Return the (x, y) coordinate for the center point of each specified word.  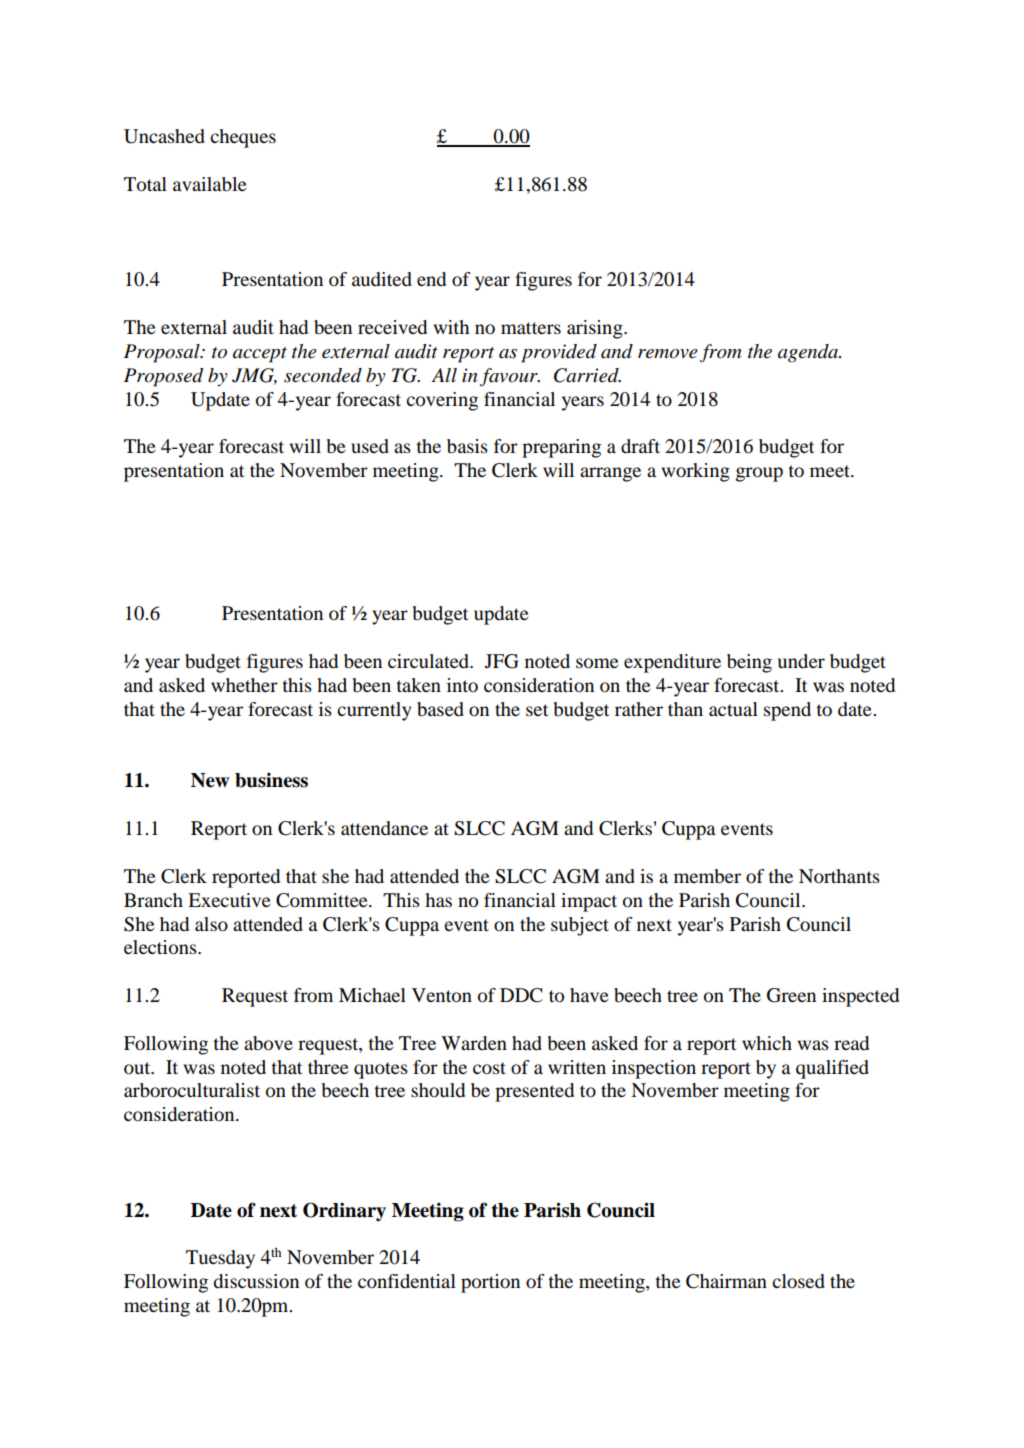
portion (490, 1283)
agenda (809, 353)
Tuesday (220, 1259)
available (210, 184)
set (537, 710)
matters (531, 328)
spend (787, 711)
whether (244, 685)
